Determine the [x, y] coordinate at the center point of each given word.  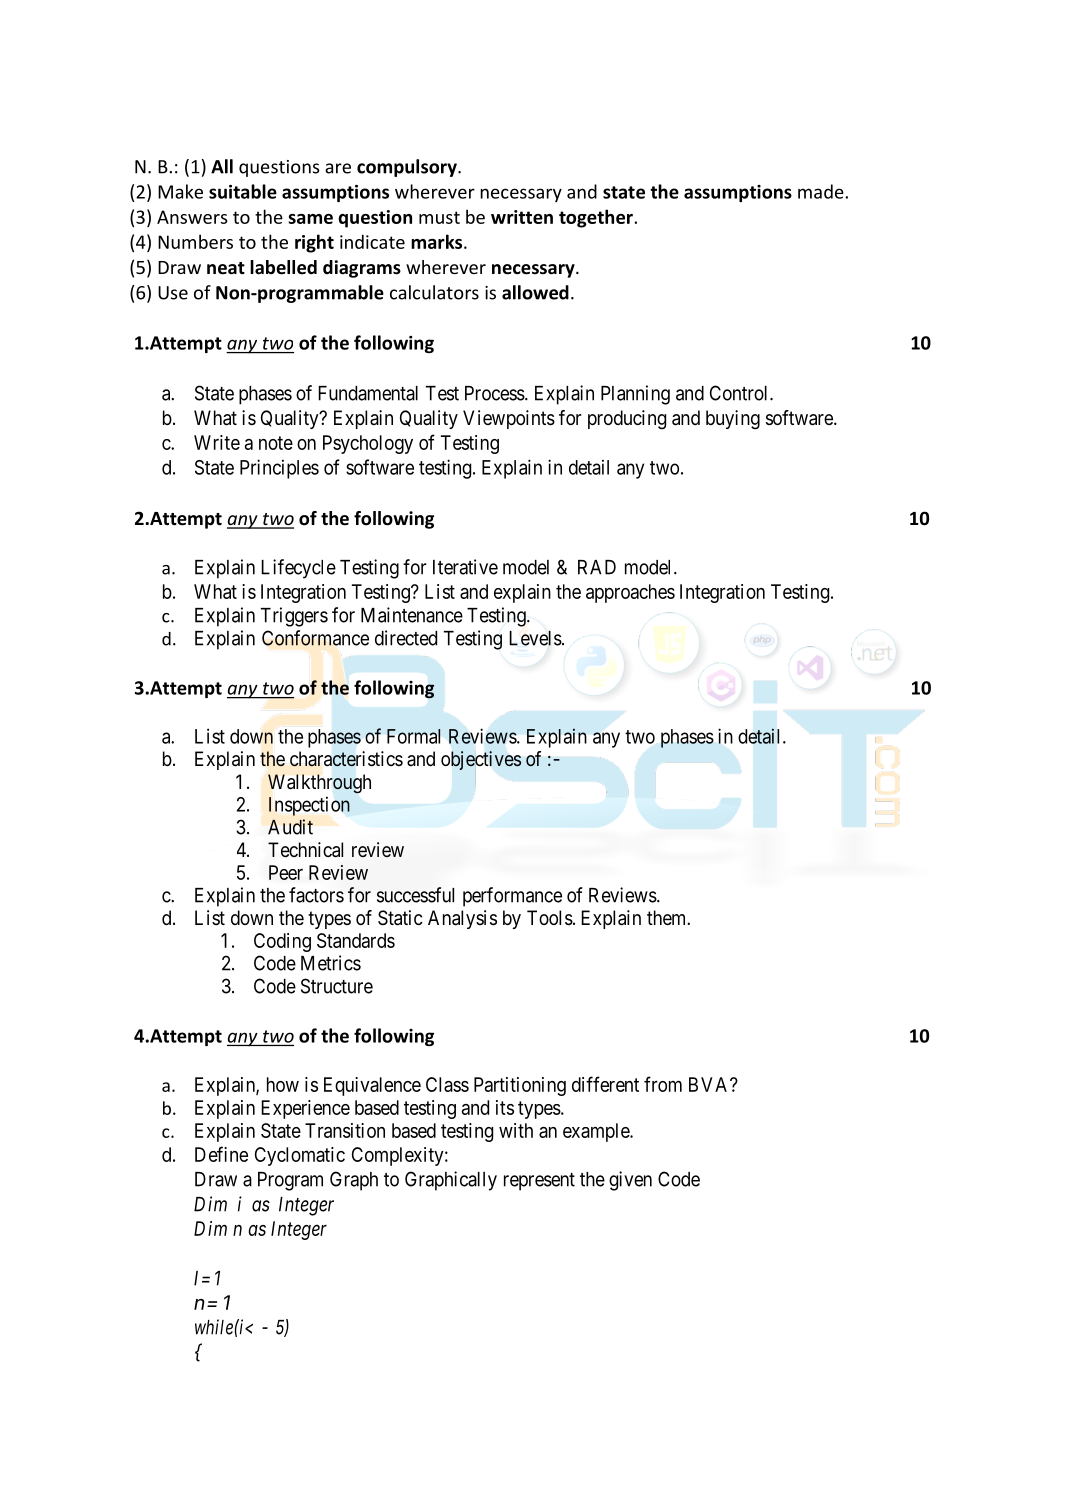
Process [495, 393]
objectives [481, 760]
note [276, 443]
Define [221, 1154]
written [522, 217]
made [822, 191]
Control [740, 393]
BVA [710, 1084]
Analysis [462, 919]
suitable [243, 191]
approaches [630, 593]
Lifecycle [298, 569]
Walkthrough [319, 784]
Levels [535, 638]
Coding [282, 942]
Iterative [465, 567]
